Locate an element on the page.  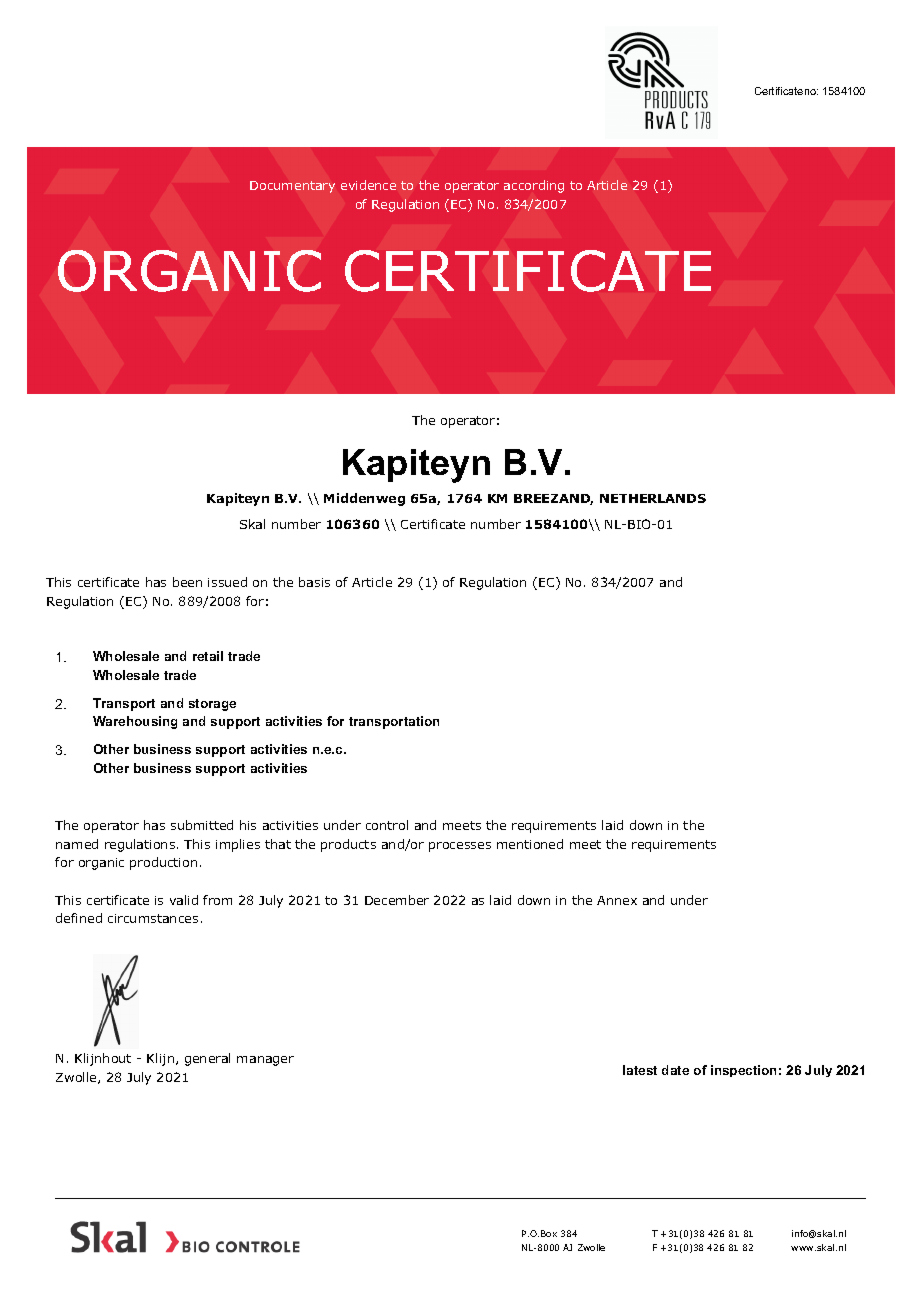
mentioned is located at coordinates (530, 844).
